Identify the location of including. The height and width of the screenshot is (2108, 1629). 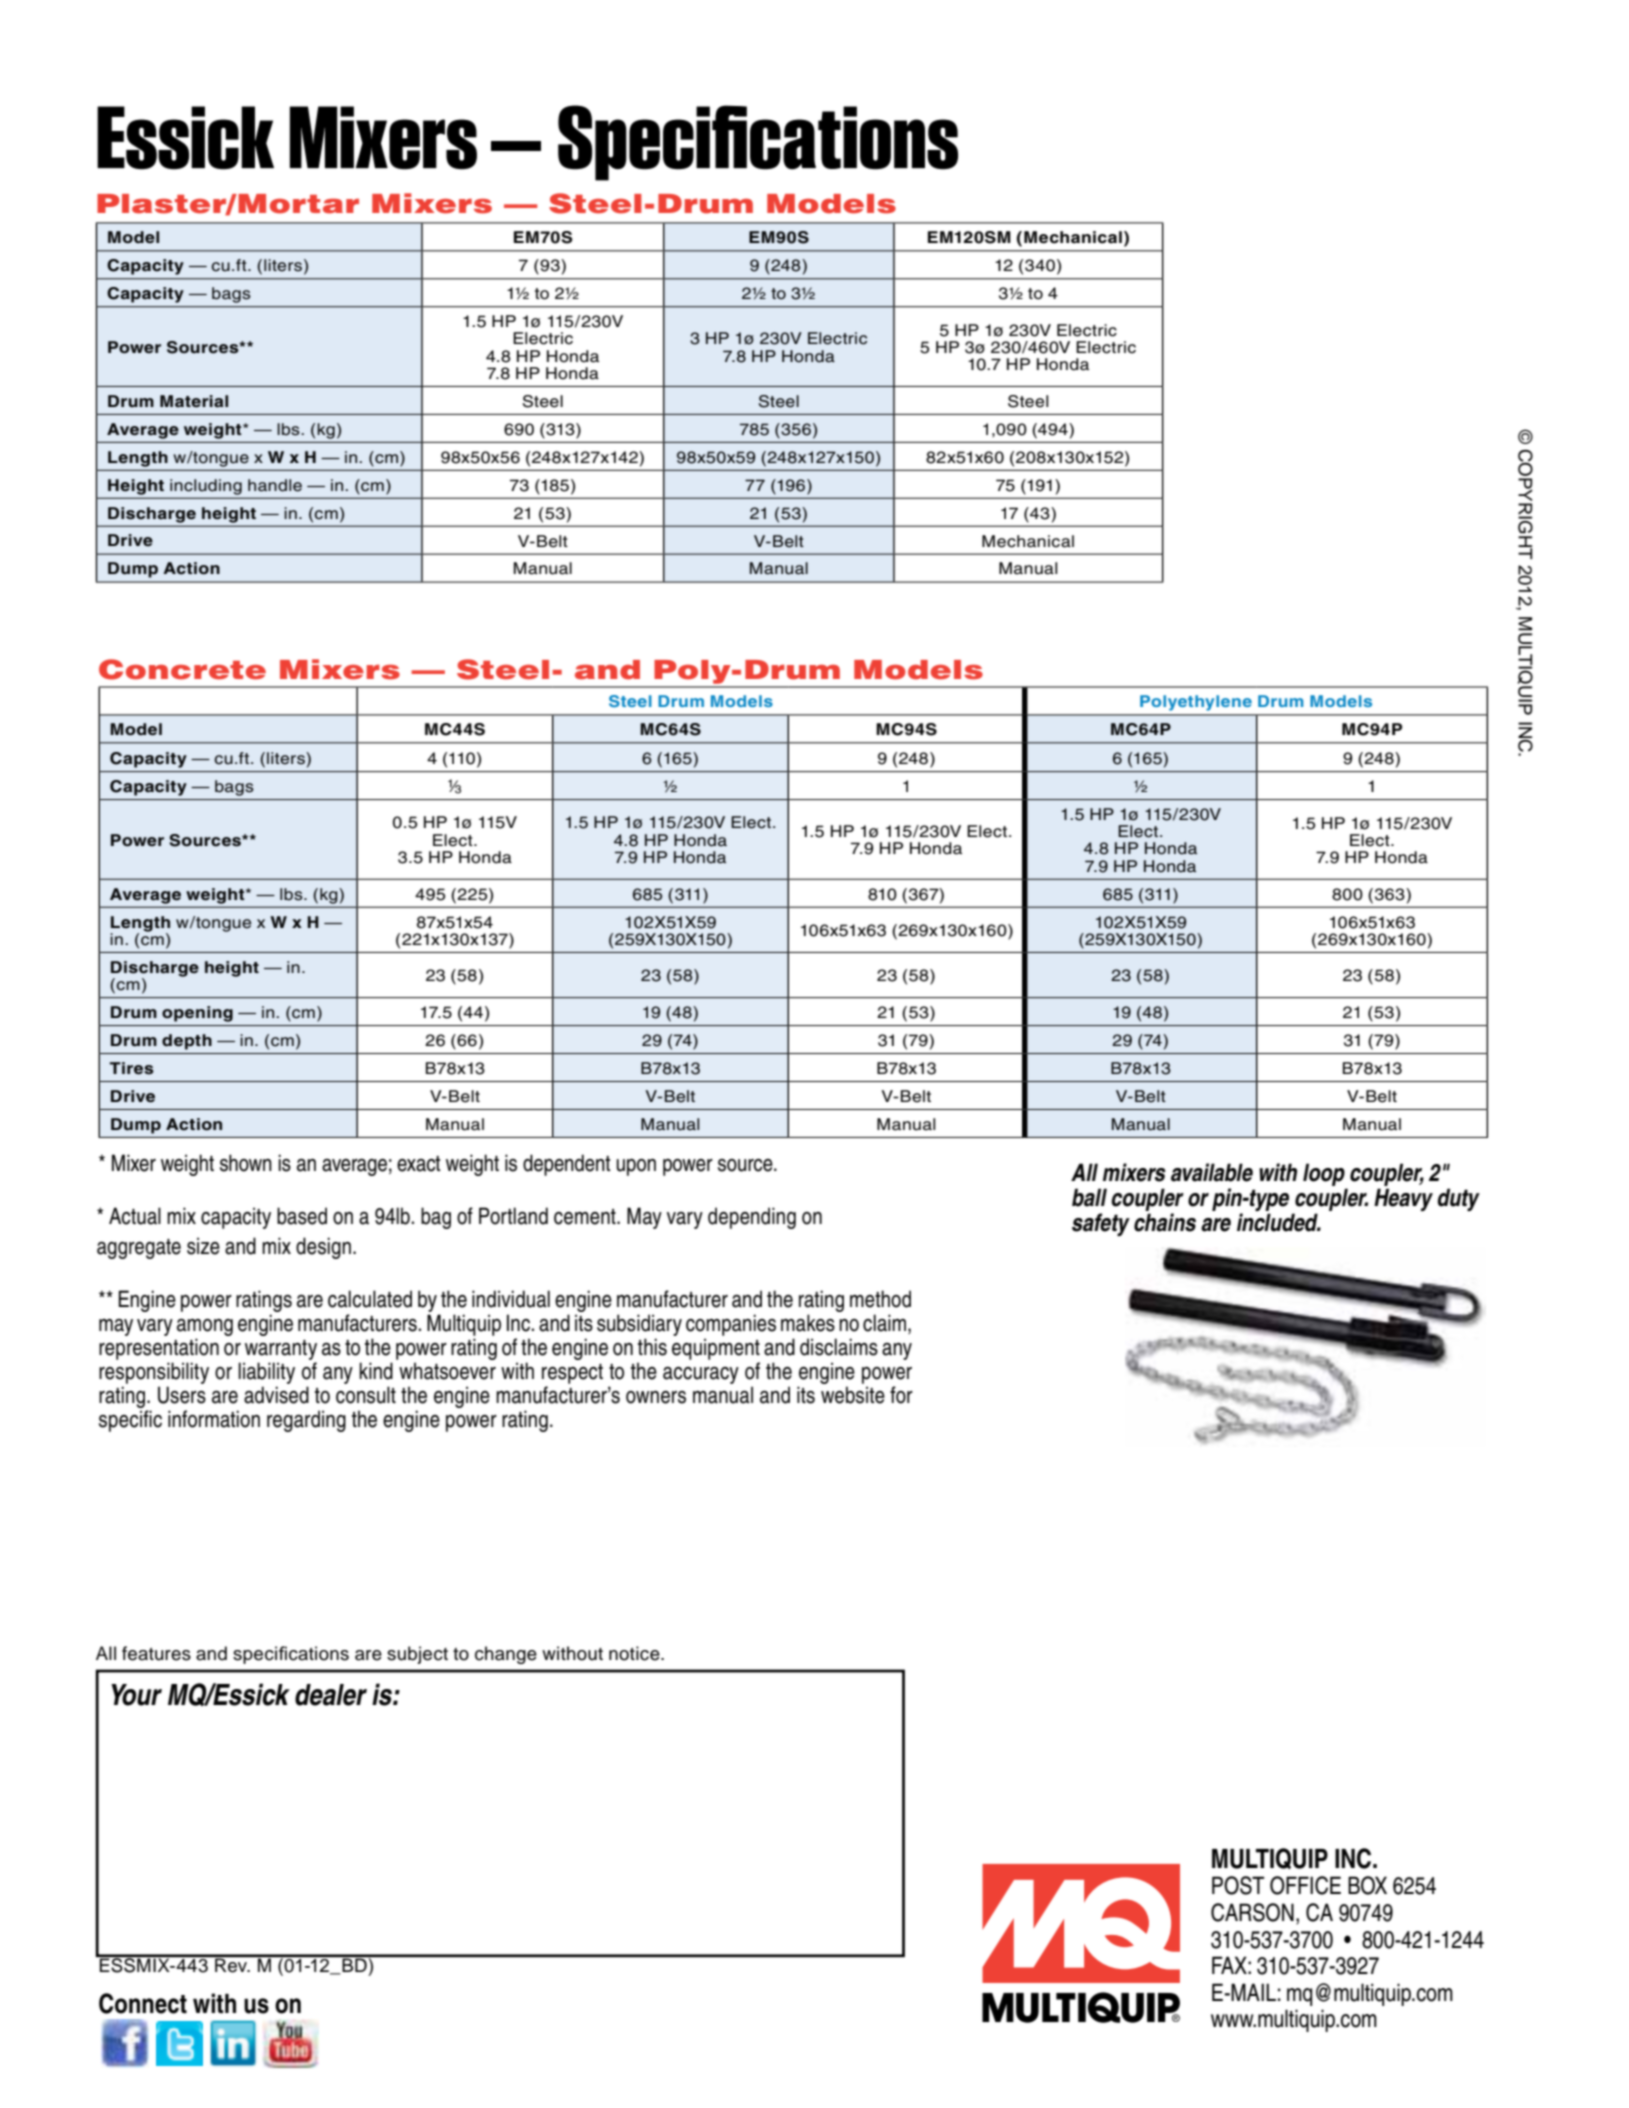
(206, 487).
